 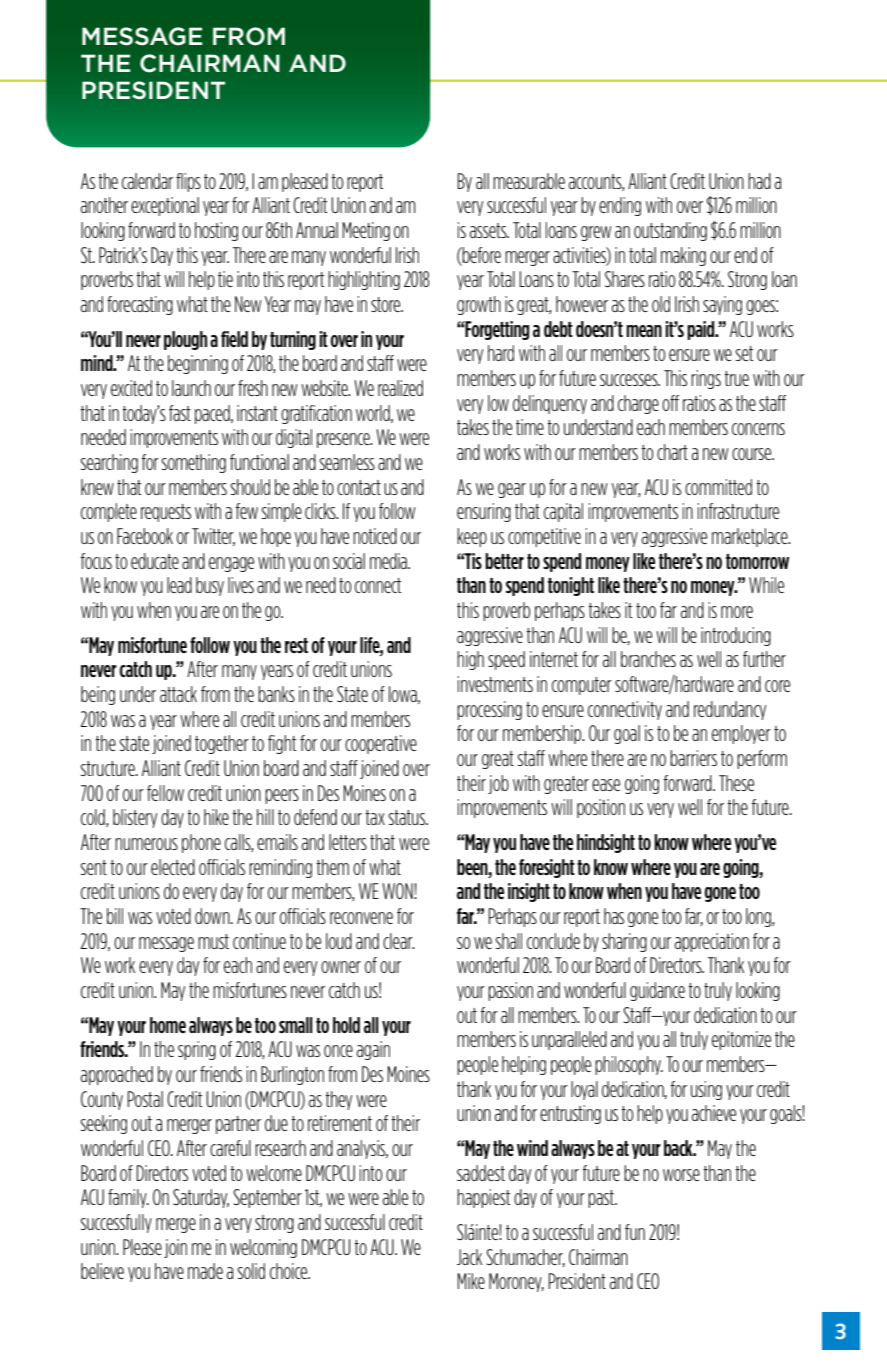 I want to click on worse, so click(x=681, y=1175).
